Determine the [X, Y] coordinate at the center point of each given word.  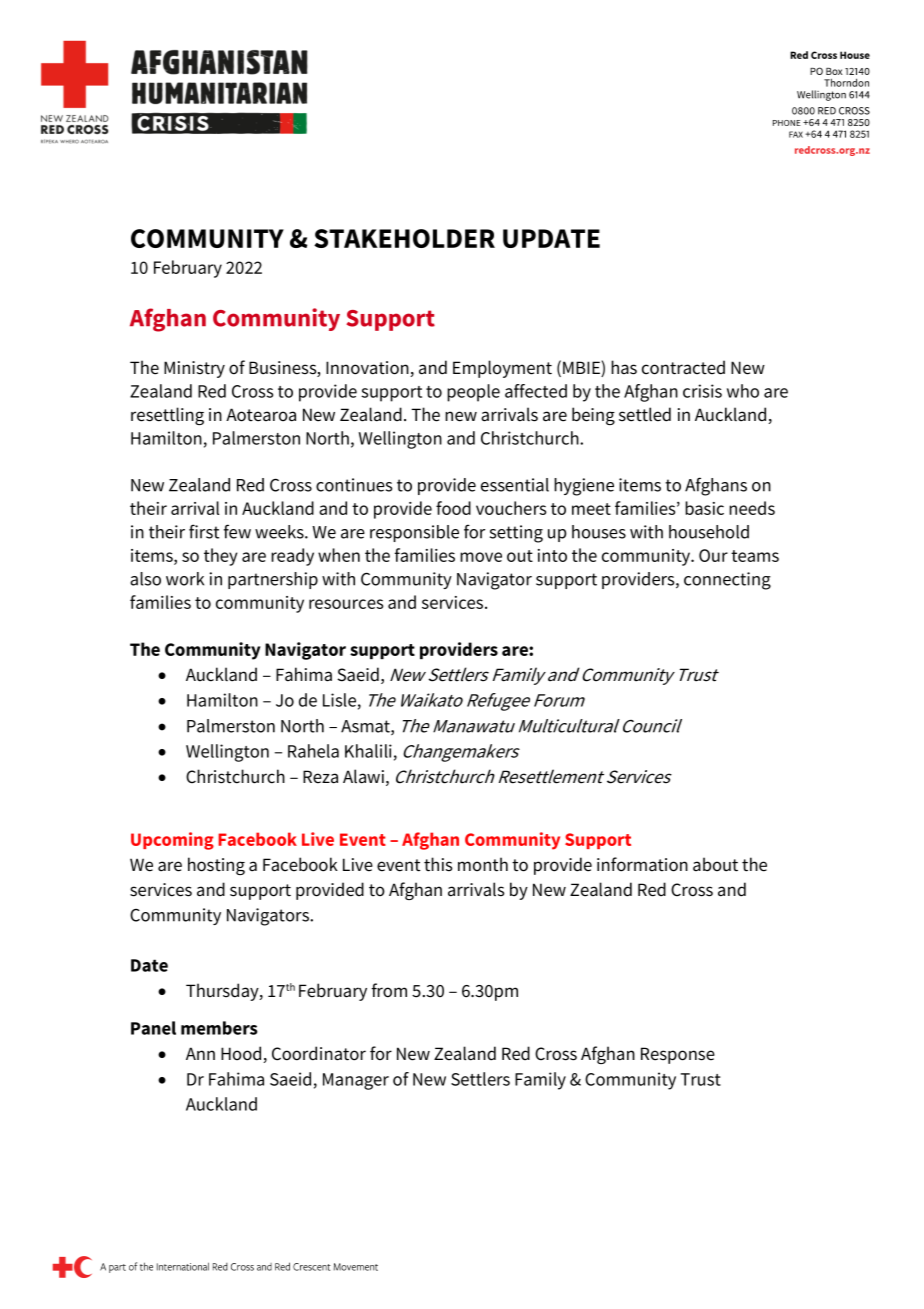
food [453, 508]
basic [704, 508]
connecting [727, 581]
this [438, 864]
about [715, 864]
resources [346, 604]
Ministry [194, 369]
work [185, 579]
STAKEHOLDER [404, 238]
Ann [200, 1053]
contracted [683, 367]
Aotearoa [261, 415]
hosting [216, 866]
